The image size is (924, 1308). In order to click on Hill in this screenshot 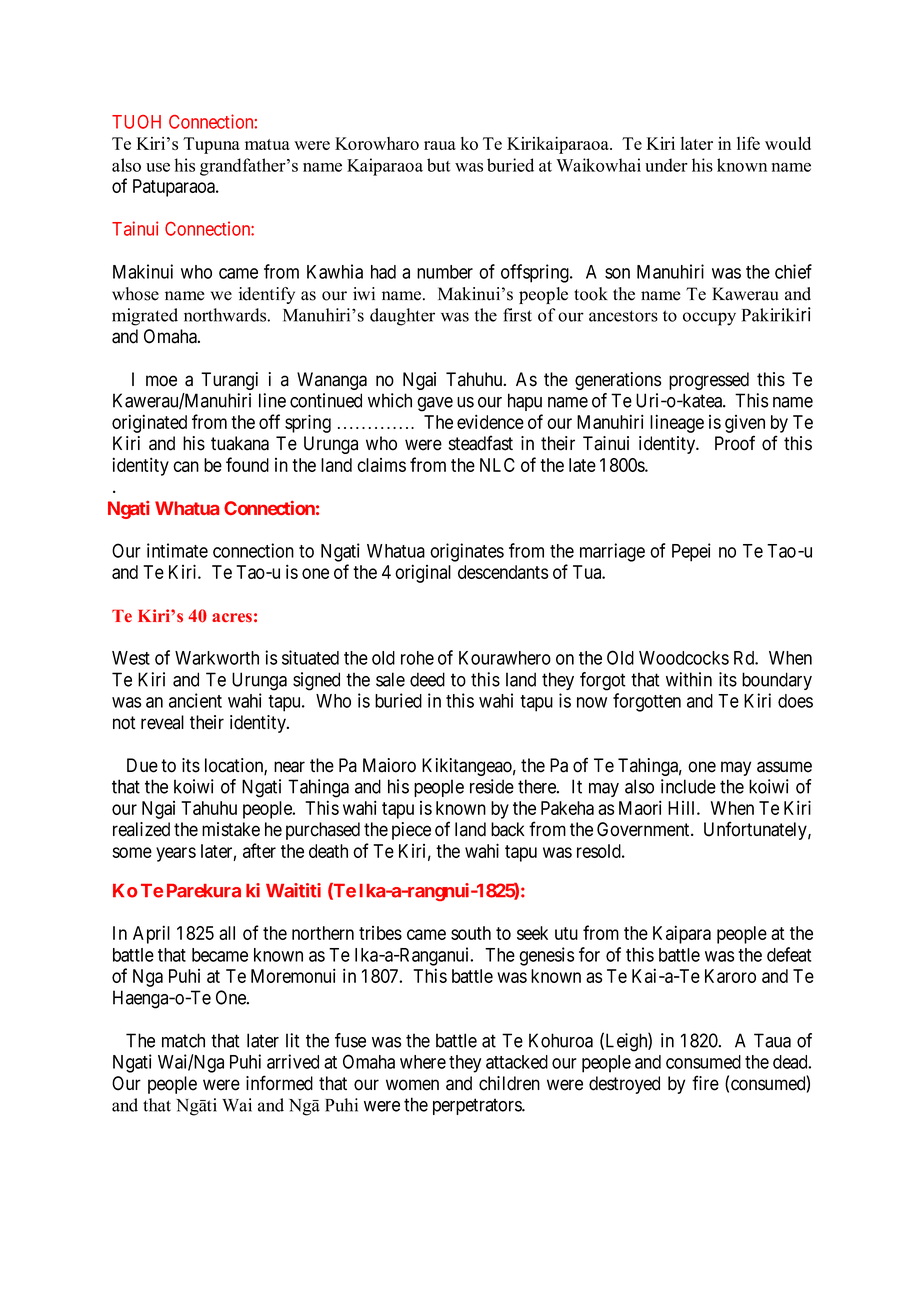, I will do `click(683, 808)`.
